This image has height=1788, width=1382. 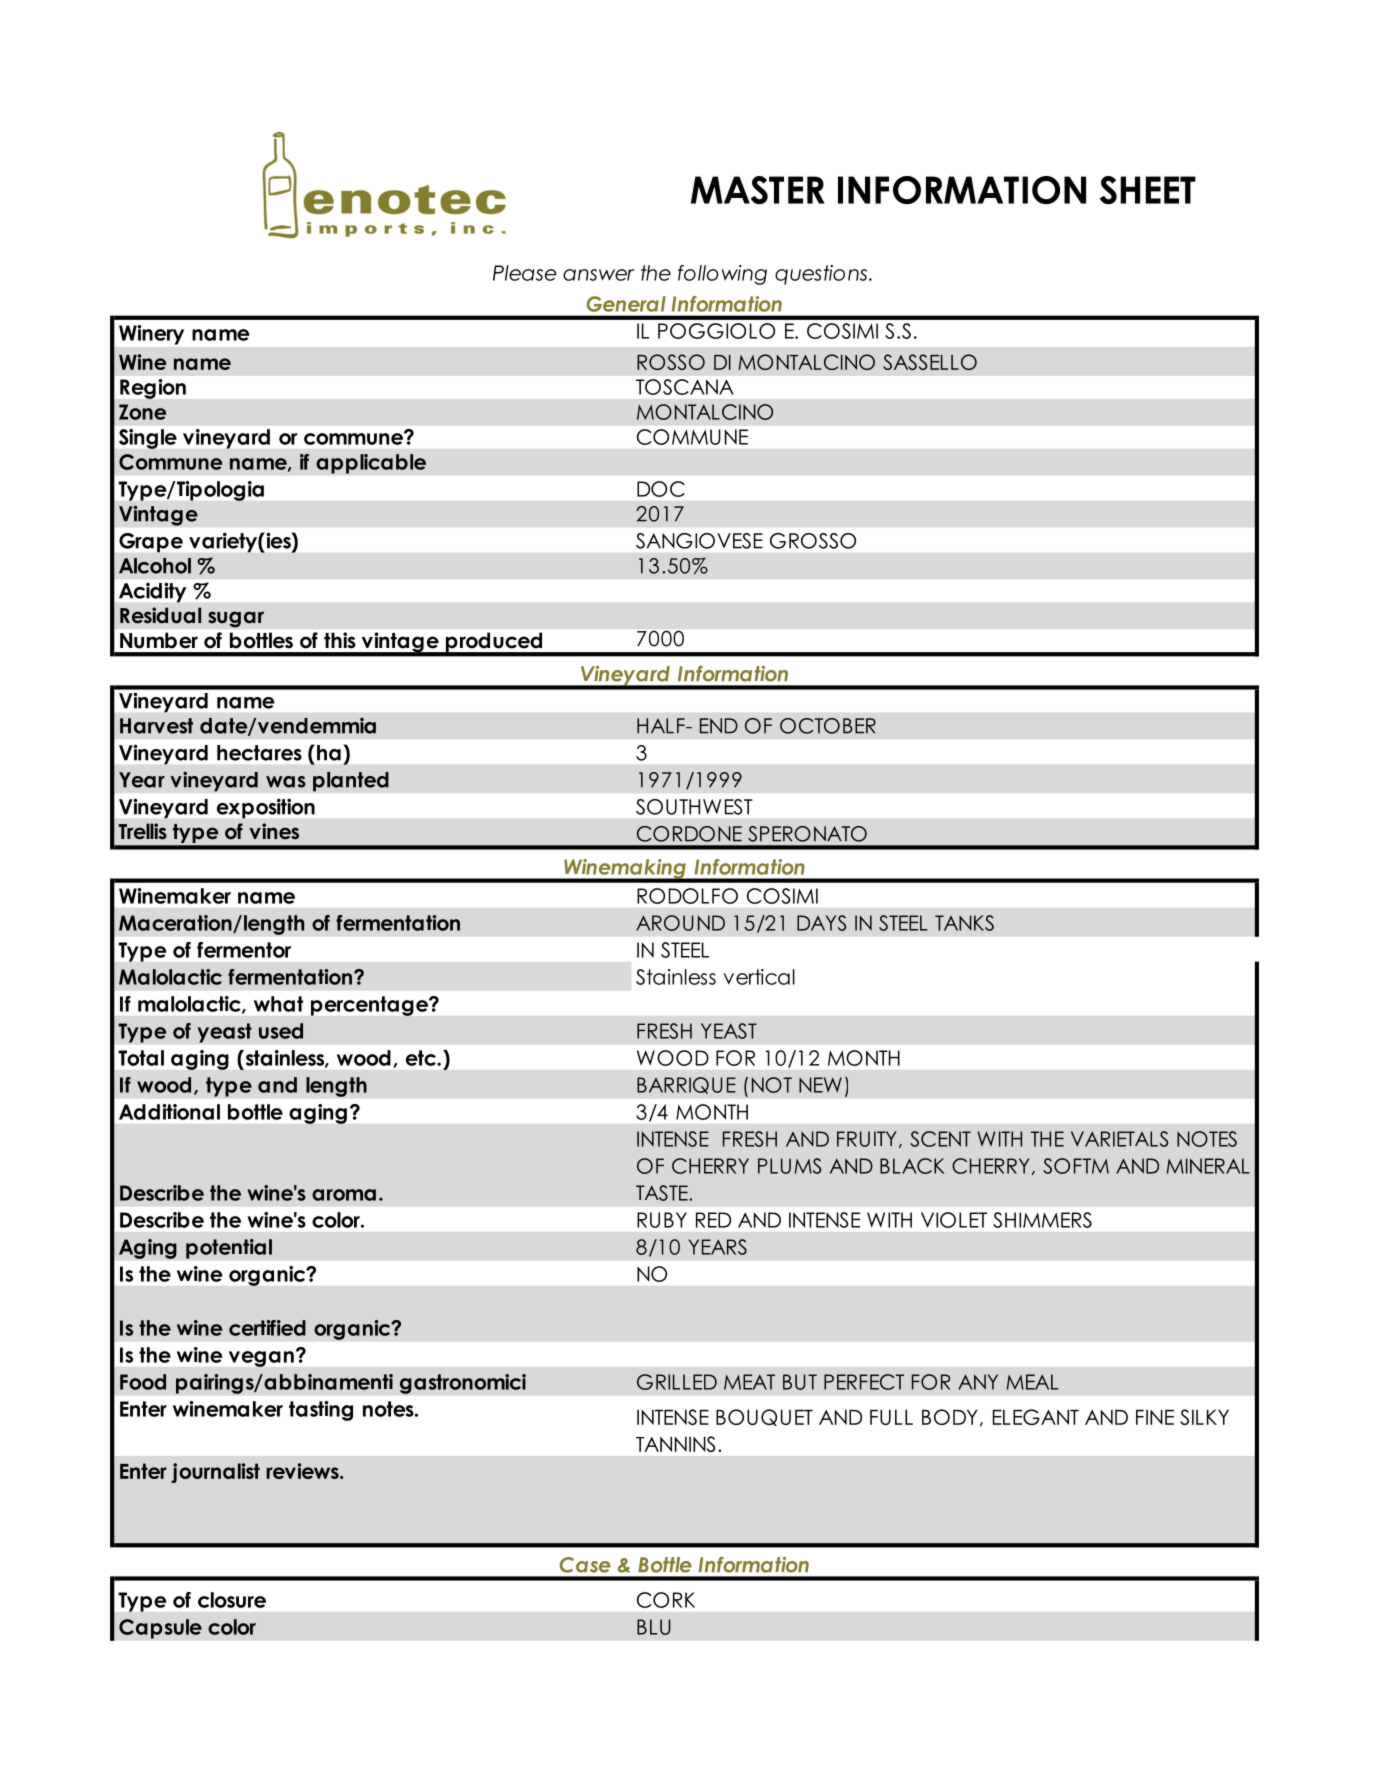 What do you see at coordinates (232, 1600) in the image?
I see `closure` at bounding box center [232, 1600].
